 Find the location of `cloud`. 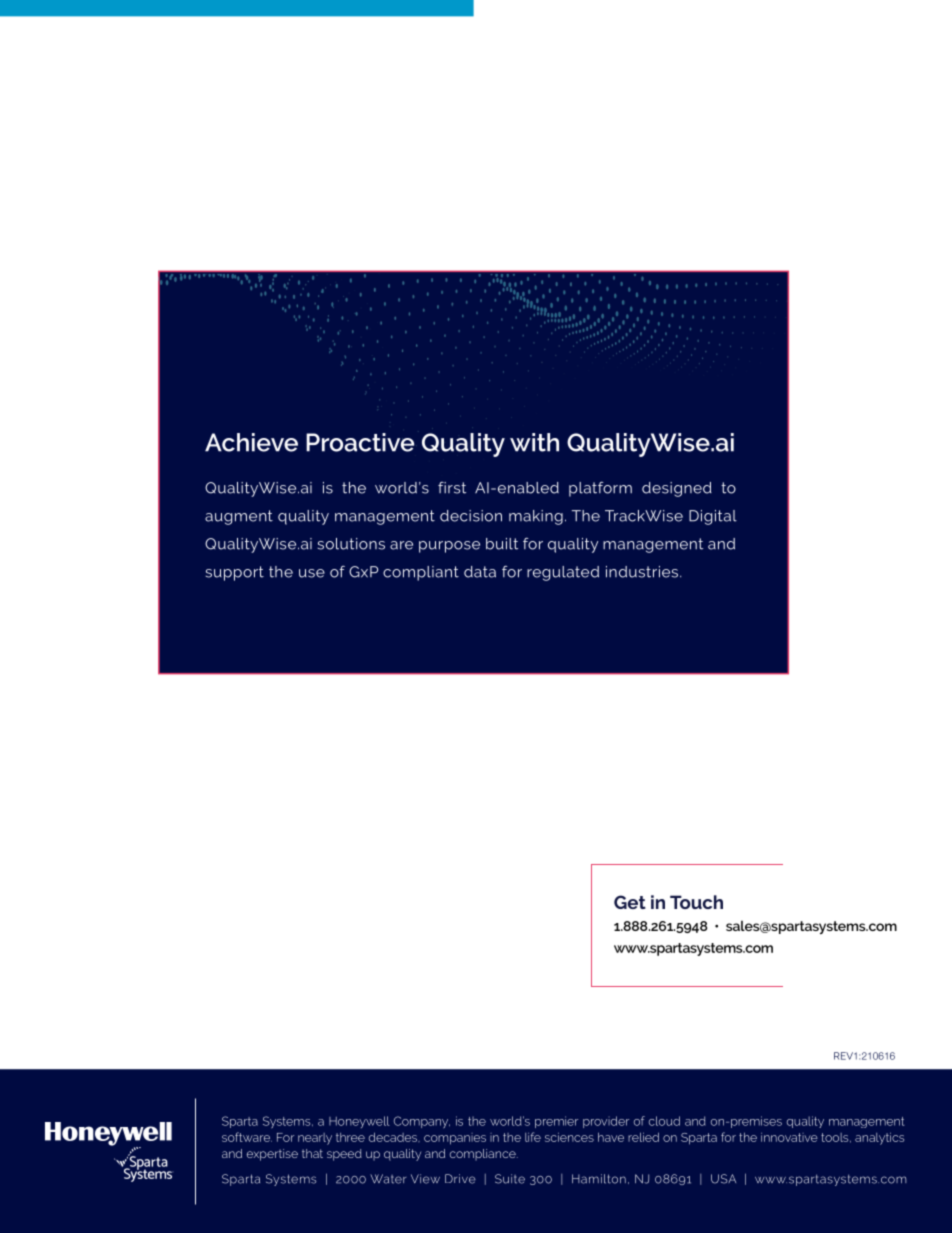

cloud is located at coordinates (664, 1121).
